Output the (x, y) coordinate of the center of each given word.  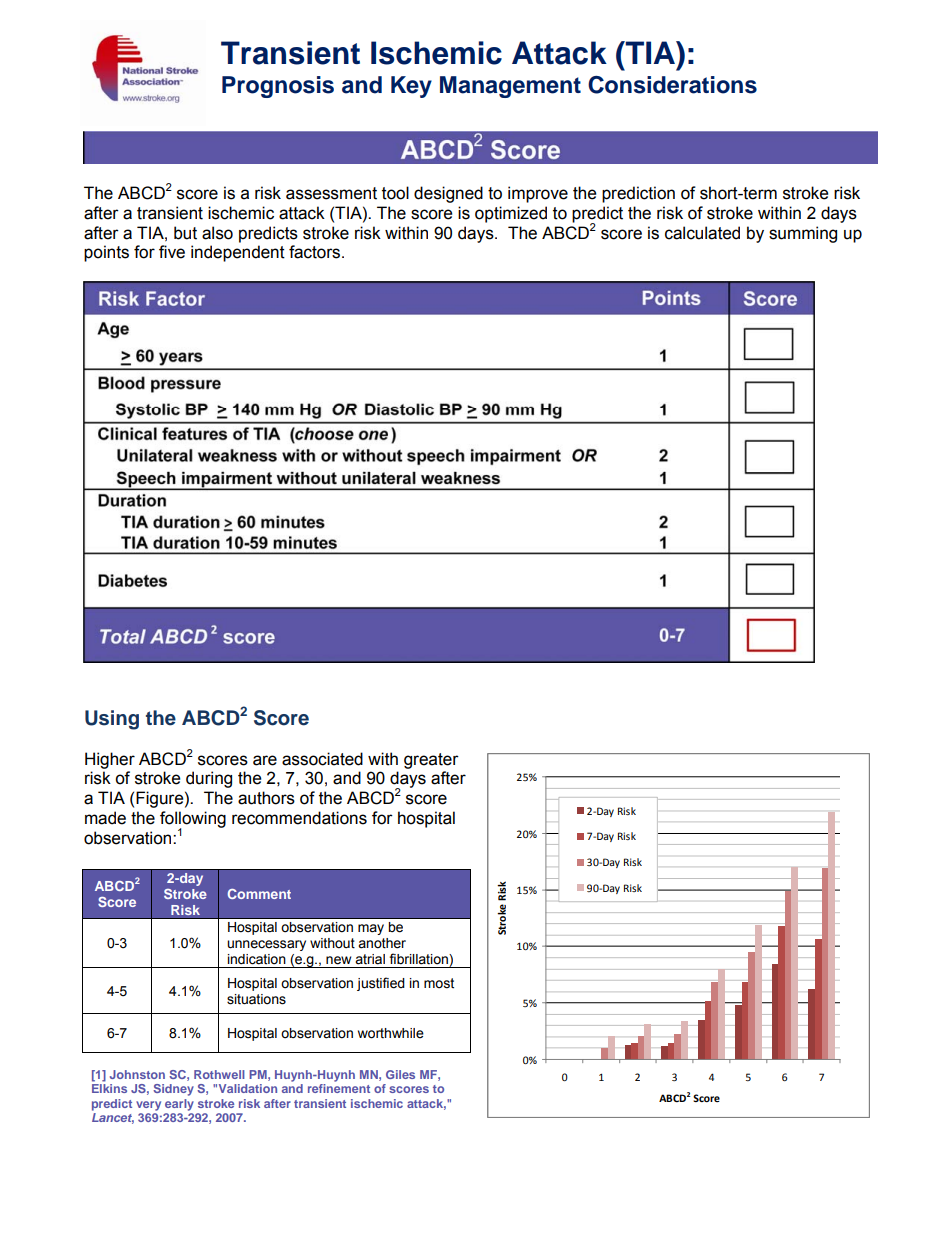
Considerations (672, 85)
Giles (400, 1074)
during (209, 779)
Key (411, 87)
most (439, 983)
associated (322, 759)
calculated (702, 233)
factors (316, 252)
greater (431, 761)
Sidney (173, 1090)
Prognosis (278, 87)
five (172, 252)
